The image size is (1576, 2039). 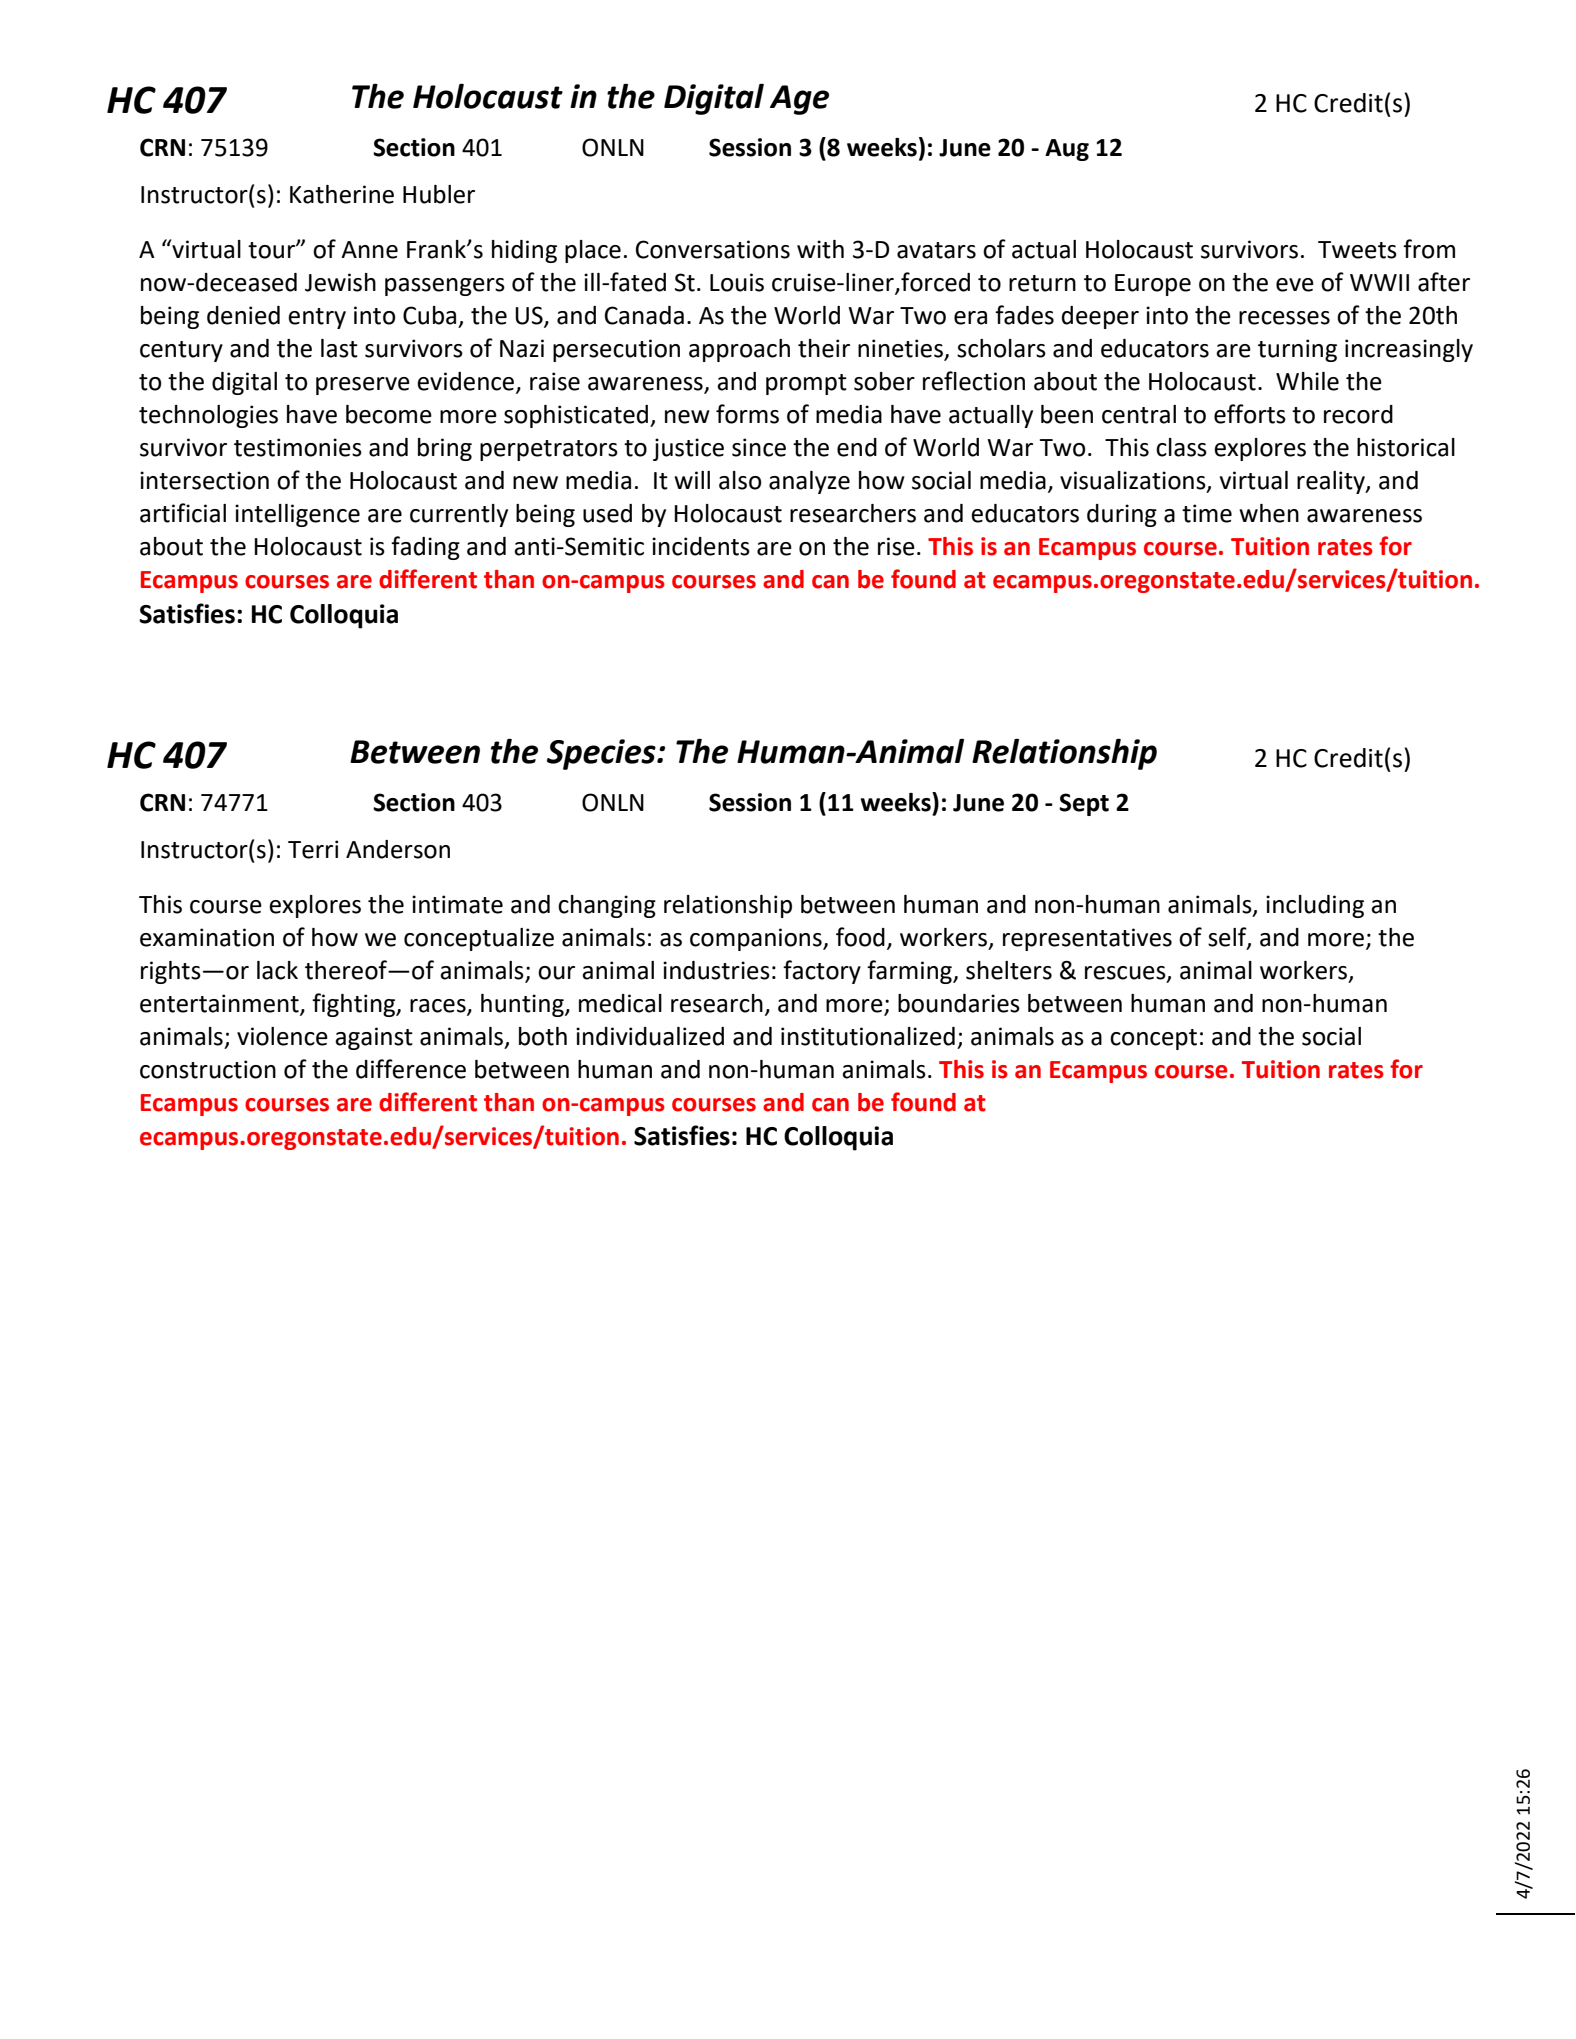 I want to click on Aug, so click(x=1067, y=150).
